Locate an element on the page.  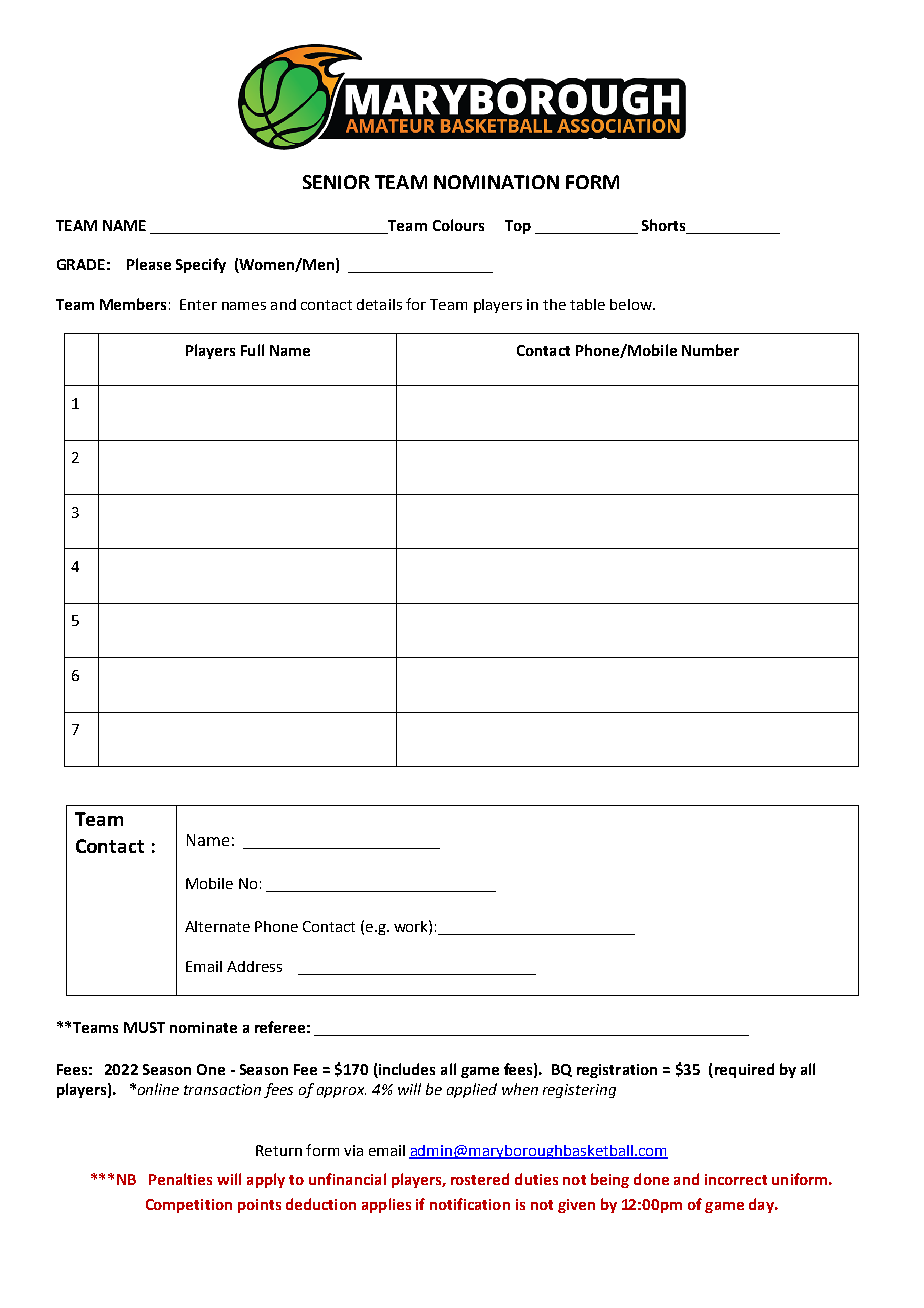
Colours is located at coordinates (458, 225).
